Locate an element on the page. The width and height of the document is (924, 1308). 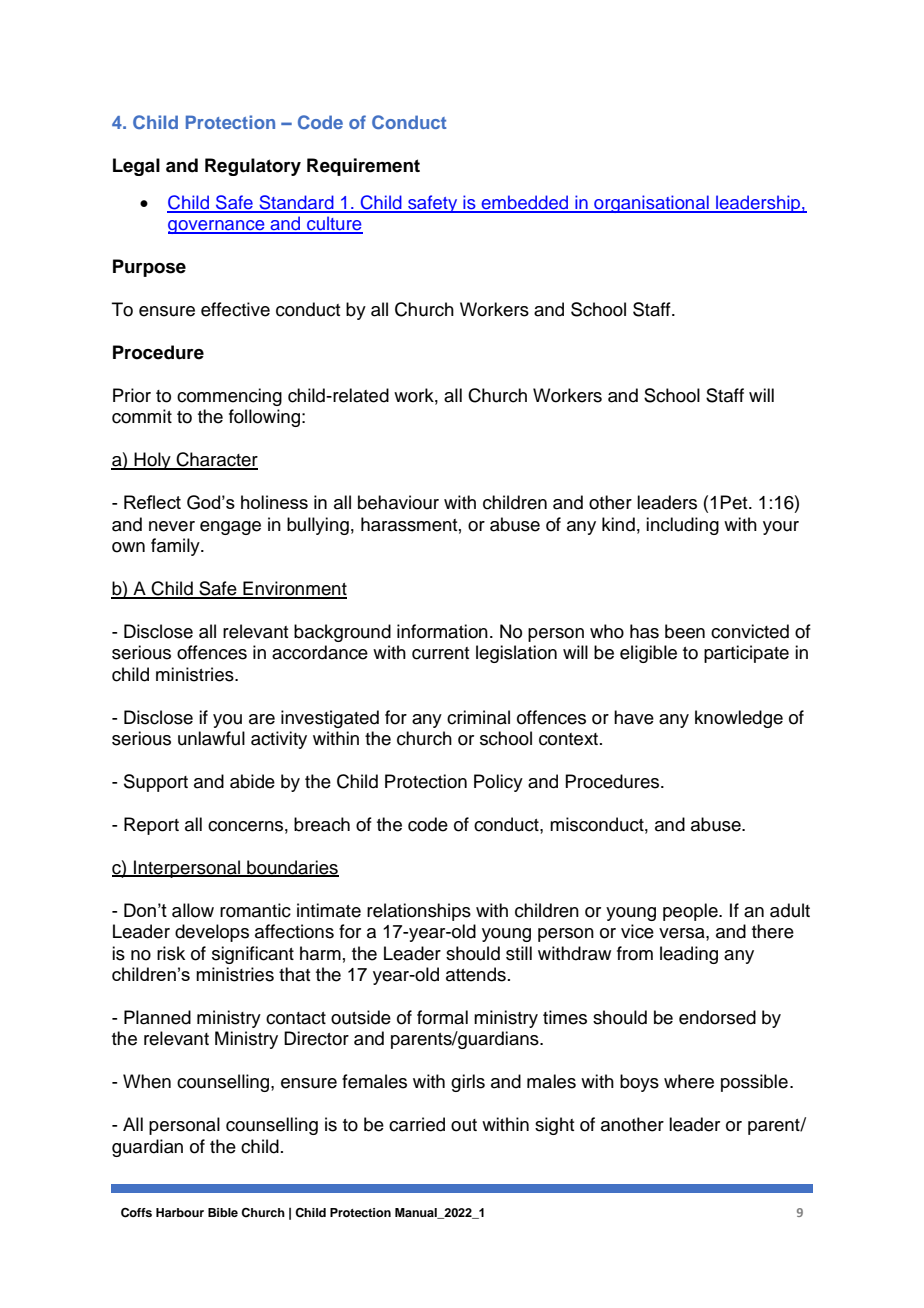
where is located at coordinates (689, 1081).
